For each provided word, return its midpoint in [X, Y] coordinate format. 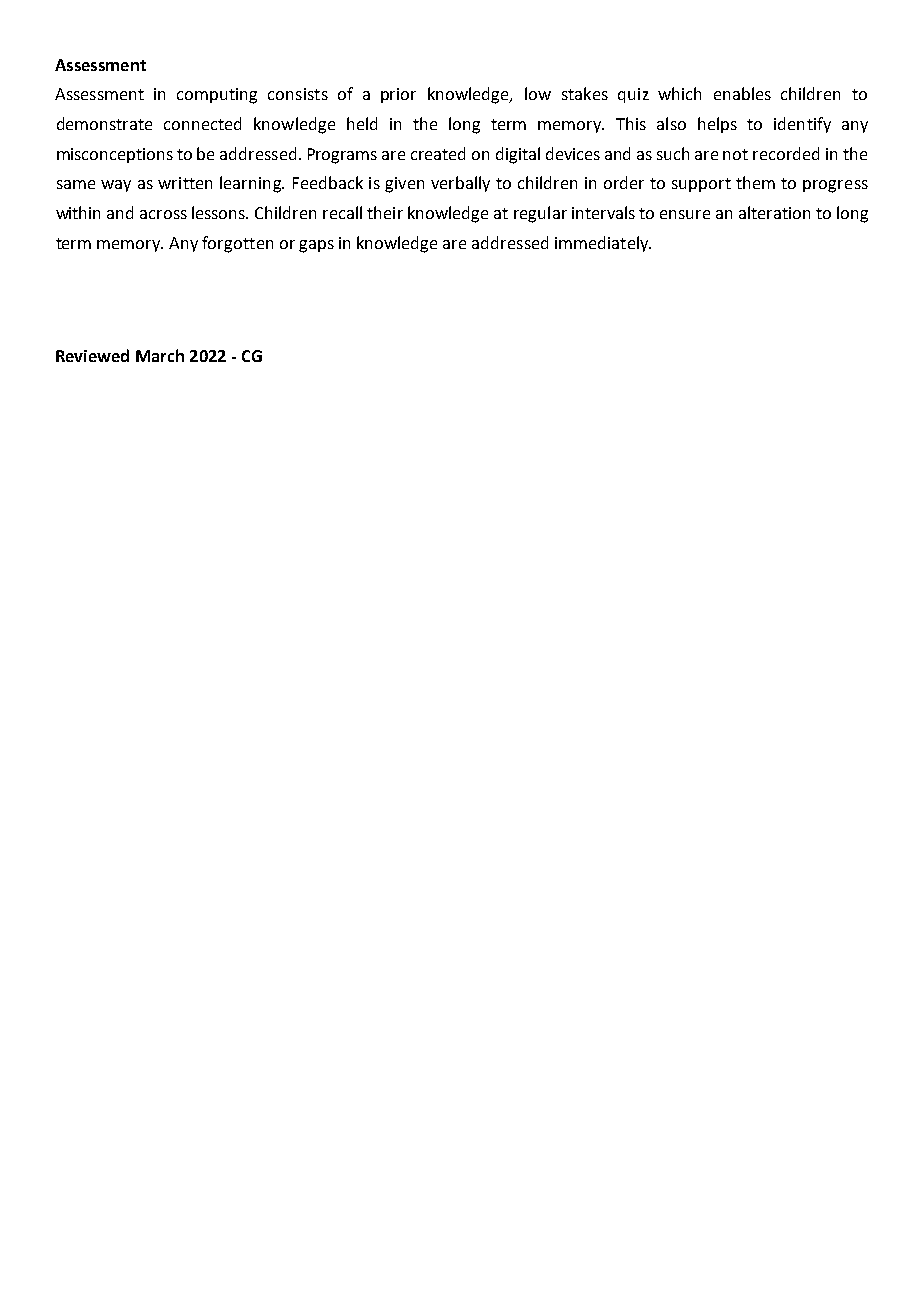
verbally [460, 184]
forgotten [237, 244]
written [185, 183]
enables [742, 93]
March [160, 355]
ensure [685, 214]
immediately [603, 244]
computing [217, 96]
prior [398, 95]
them [755, 182]
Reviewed [92, 355]
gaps [316, 246]
